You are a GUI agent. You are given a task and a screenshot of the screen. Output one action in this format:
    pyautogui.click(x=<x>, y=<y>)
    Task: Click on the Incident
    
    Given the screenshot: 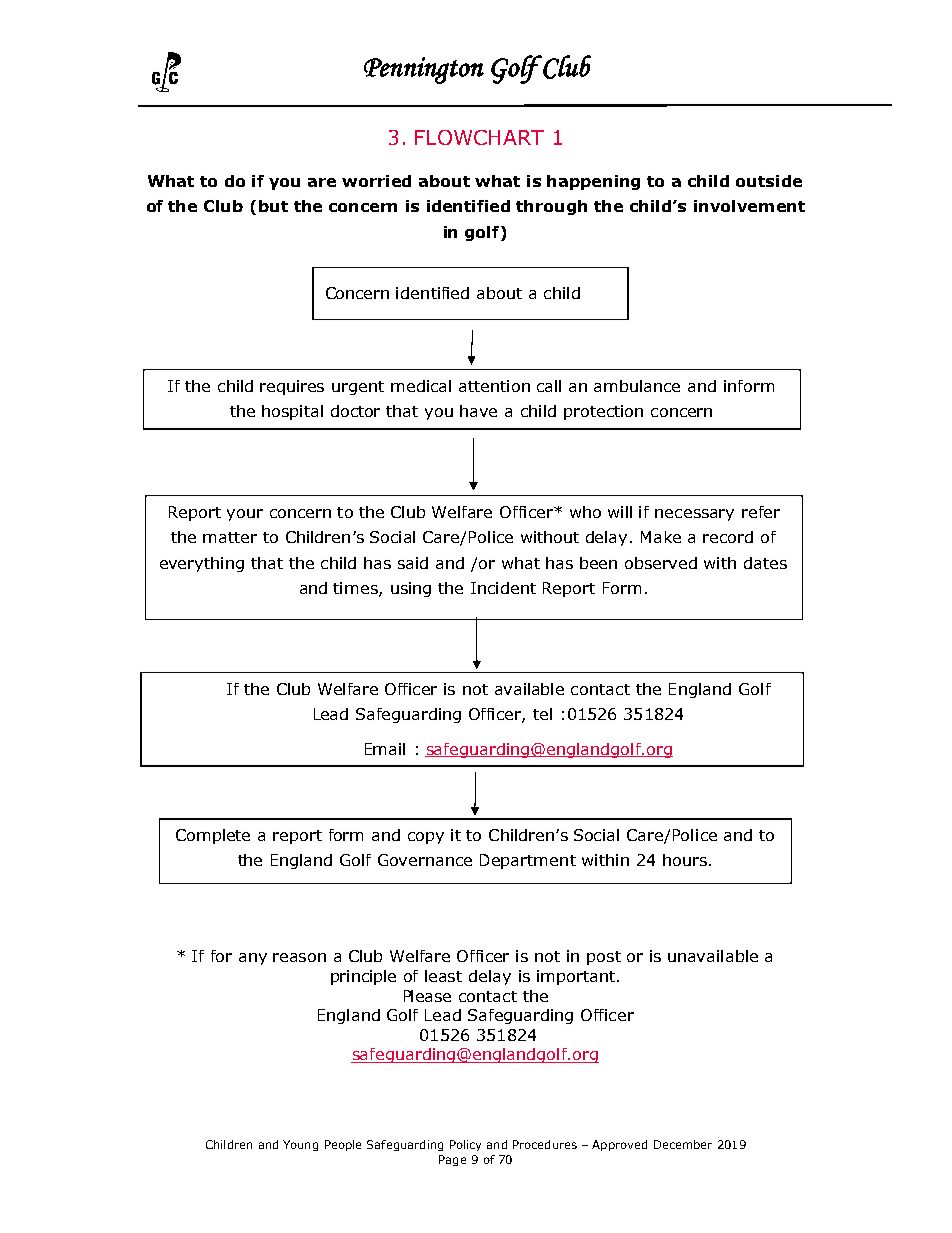 What is the action you would take?
    pyautogui.click(x=503, y=588)
